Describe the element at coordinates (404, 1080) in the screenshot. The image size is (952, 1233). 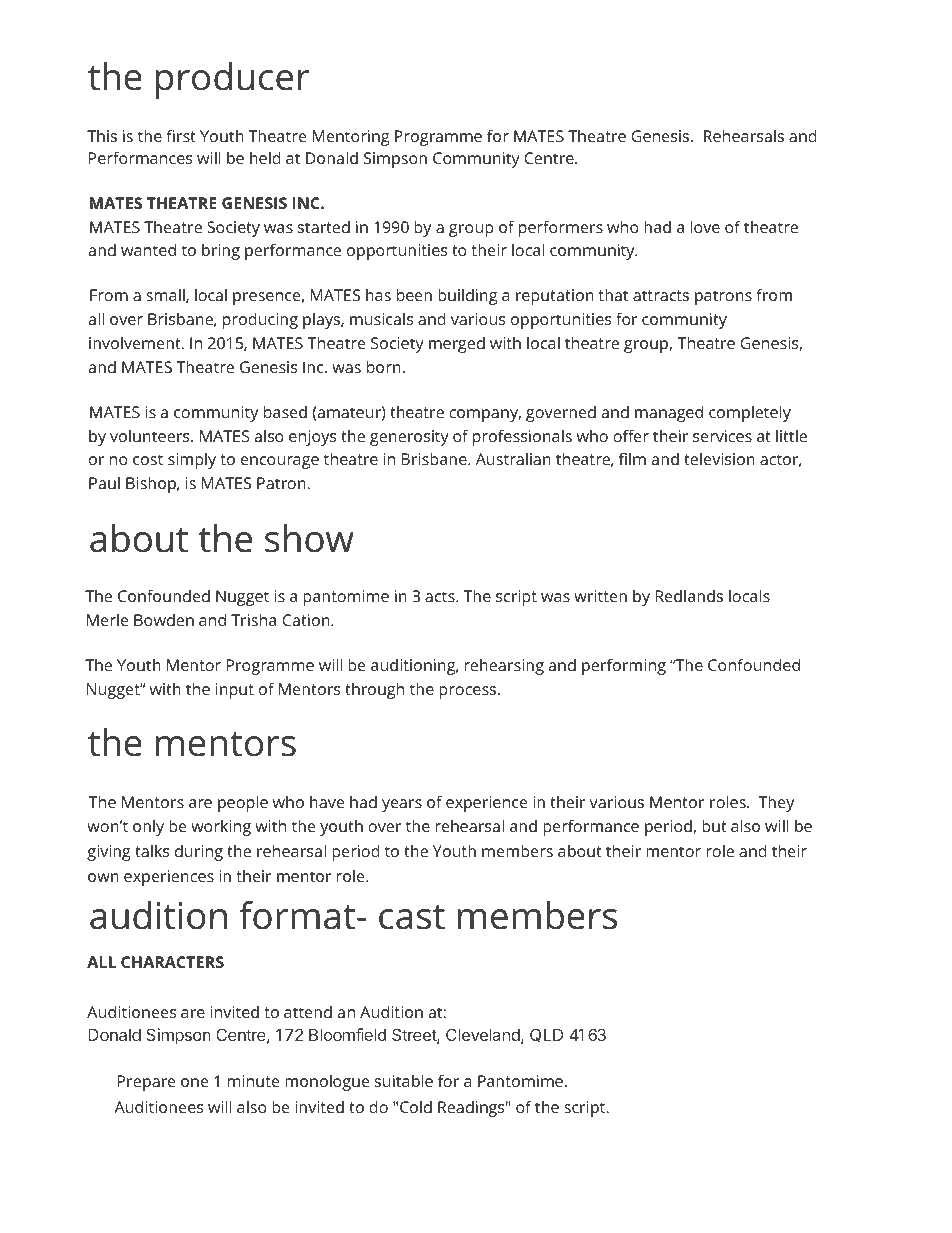
I see `suitable` at that location.
